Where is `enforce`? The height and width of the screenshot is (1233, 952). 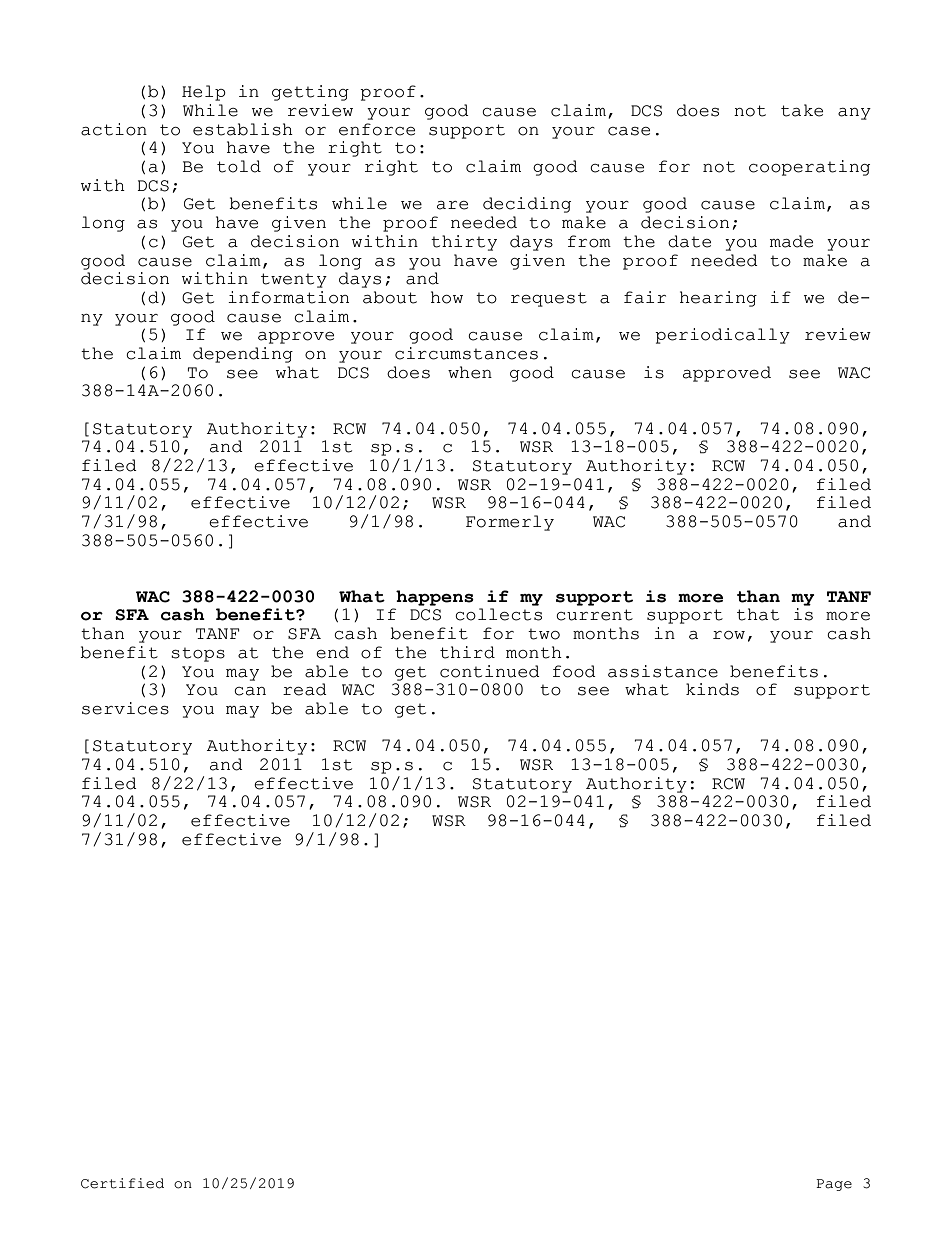 enforce is located at coordinates (377, 129).
